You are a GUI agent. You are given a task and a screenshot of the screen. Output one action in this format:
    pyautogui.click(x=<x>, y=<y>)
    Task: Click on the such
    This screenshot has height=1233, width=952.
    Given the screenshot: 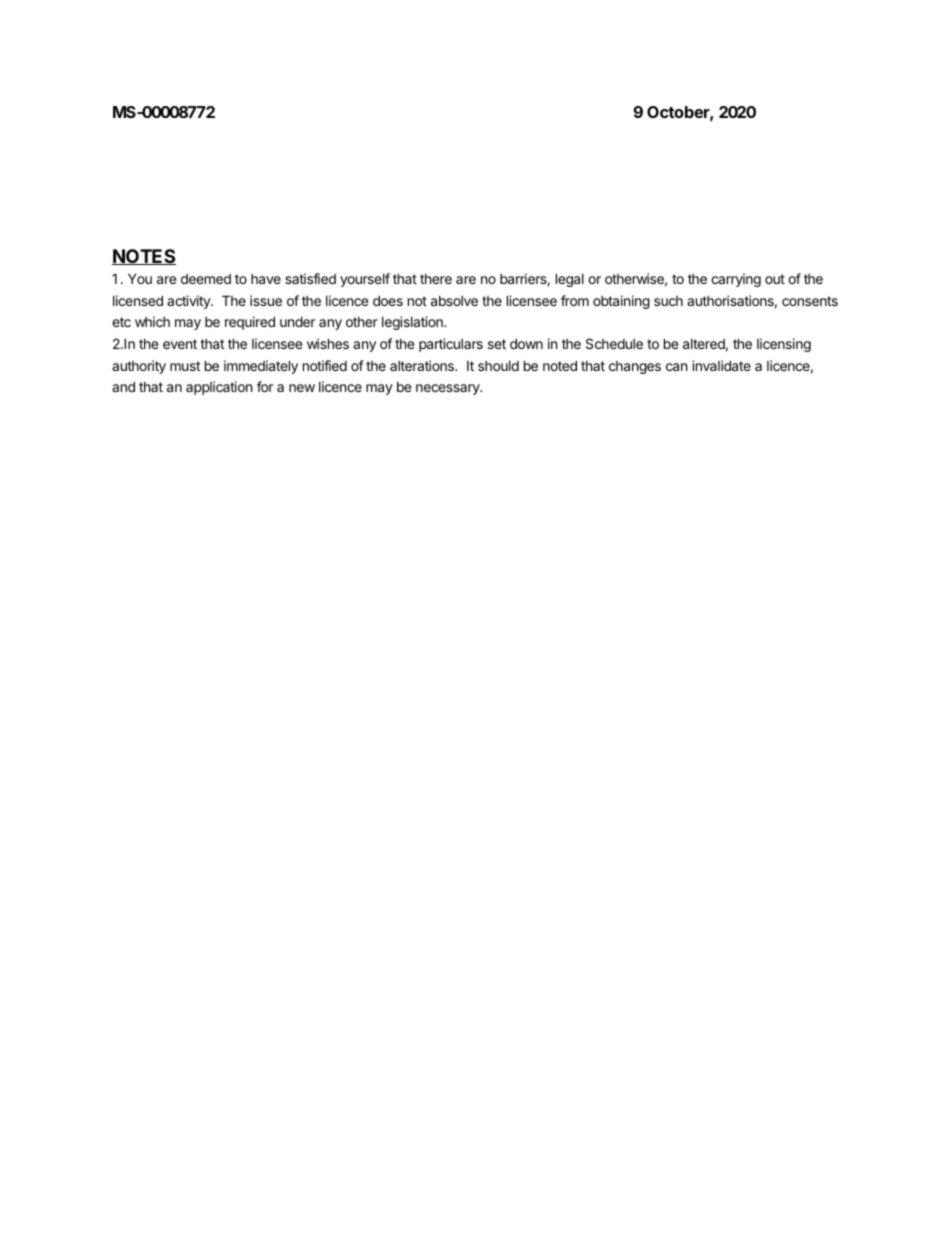 What is the action you would take?
    pyautogui.click(x=668, y=301)
